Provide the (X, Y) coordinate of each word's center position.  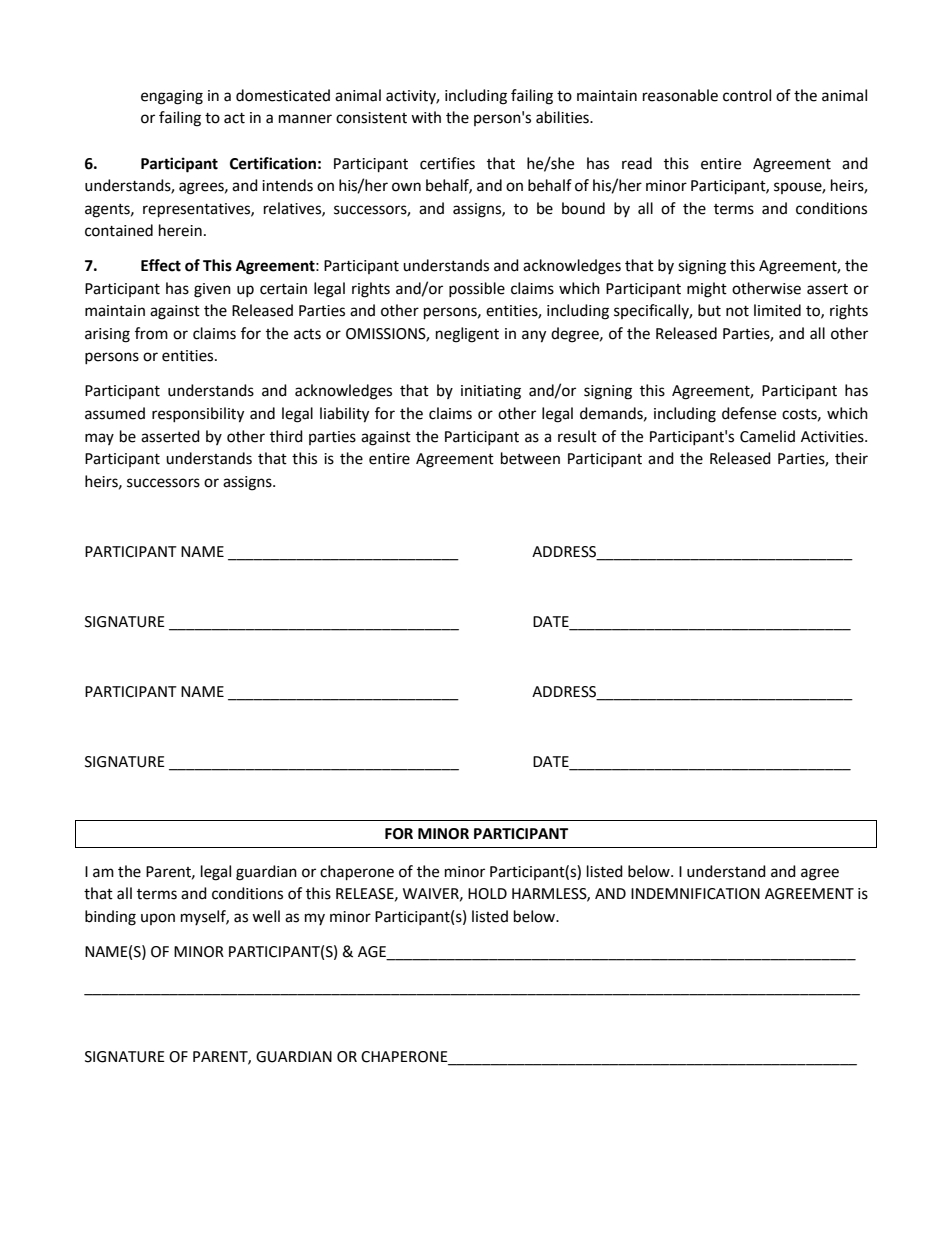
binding (110, 918)
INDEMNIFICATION (695, 894)
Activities (833, 437)
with (426, 117)
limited (777, 310)
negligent (467, 335)
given (212, 290)
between (530, 458)
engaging (172, 97)
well (266, 916)
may (99, 439)
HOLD (487, 894)
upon (158, 919)
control (747, 95)
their (851, 458)
